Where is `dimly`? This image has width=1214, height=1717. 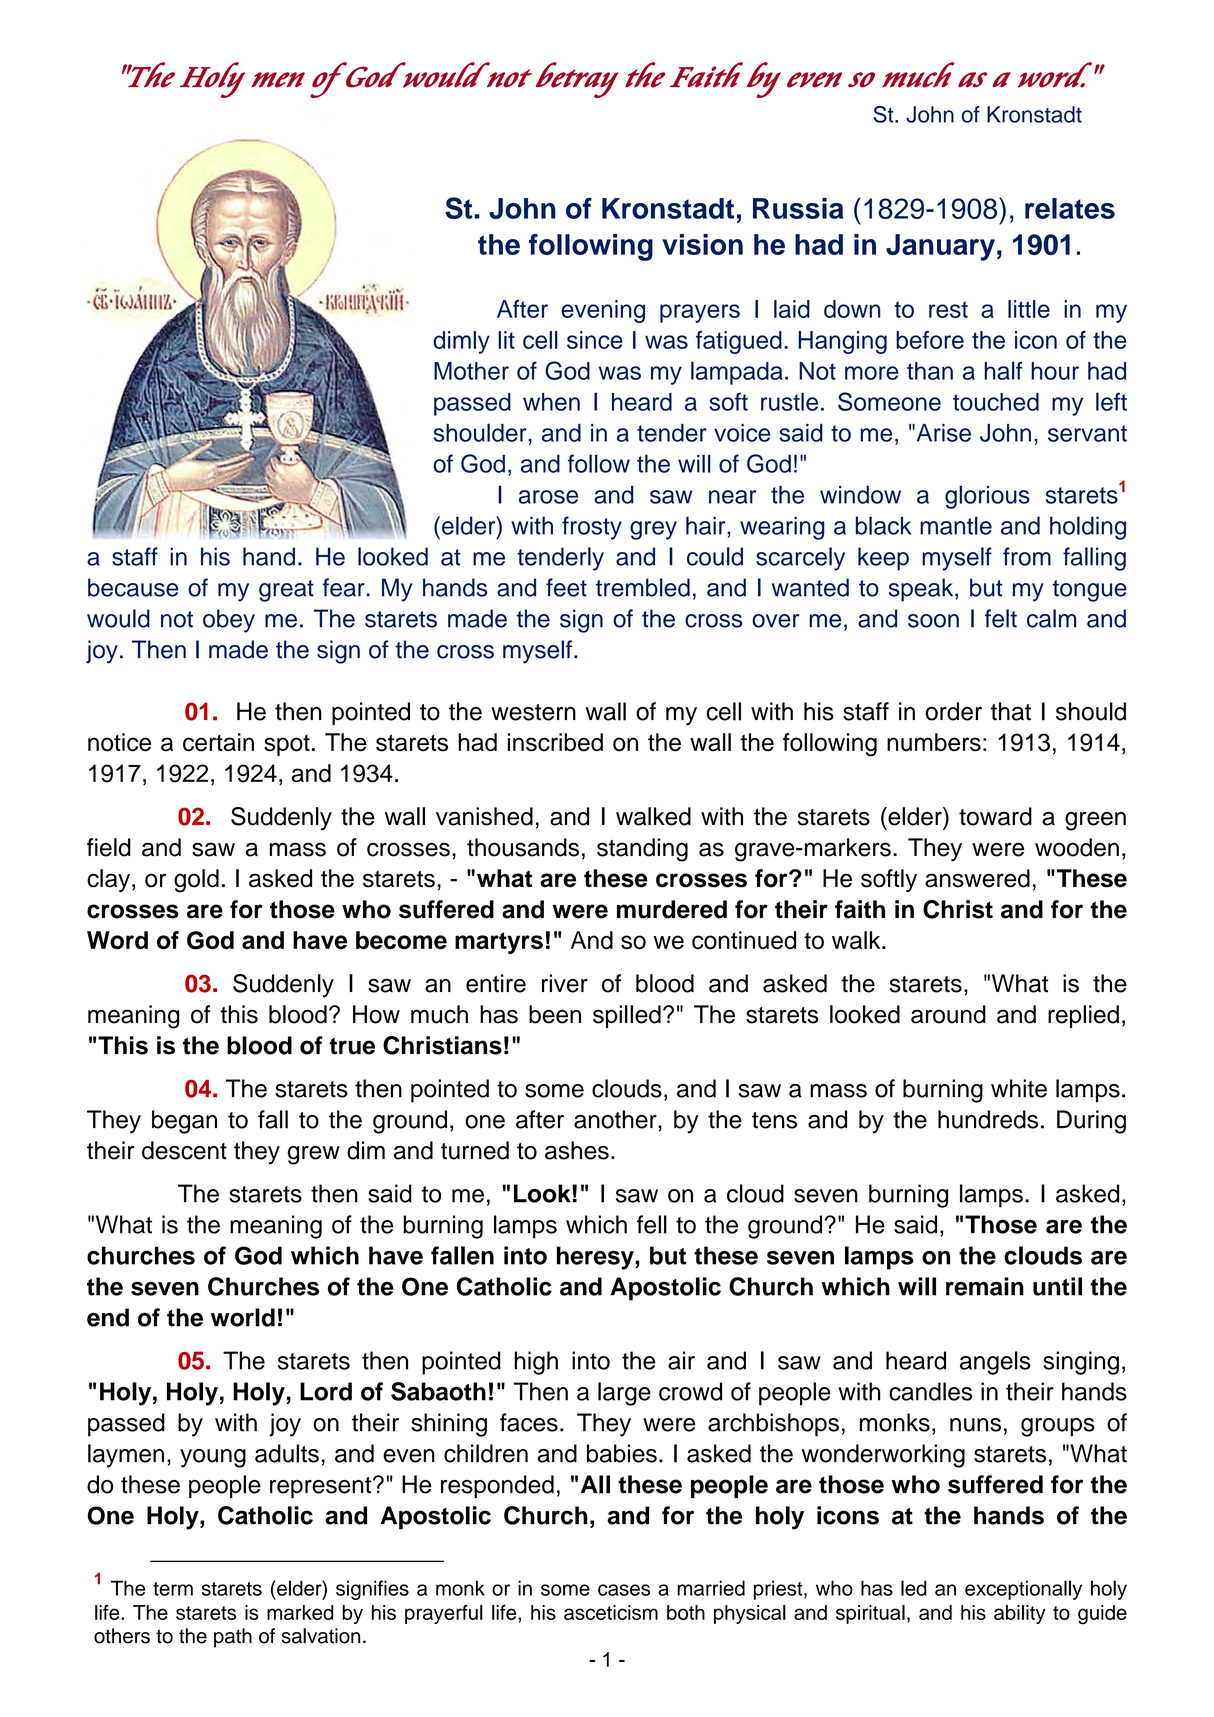 dimly is located at coordinates (461, 342).
